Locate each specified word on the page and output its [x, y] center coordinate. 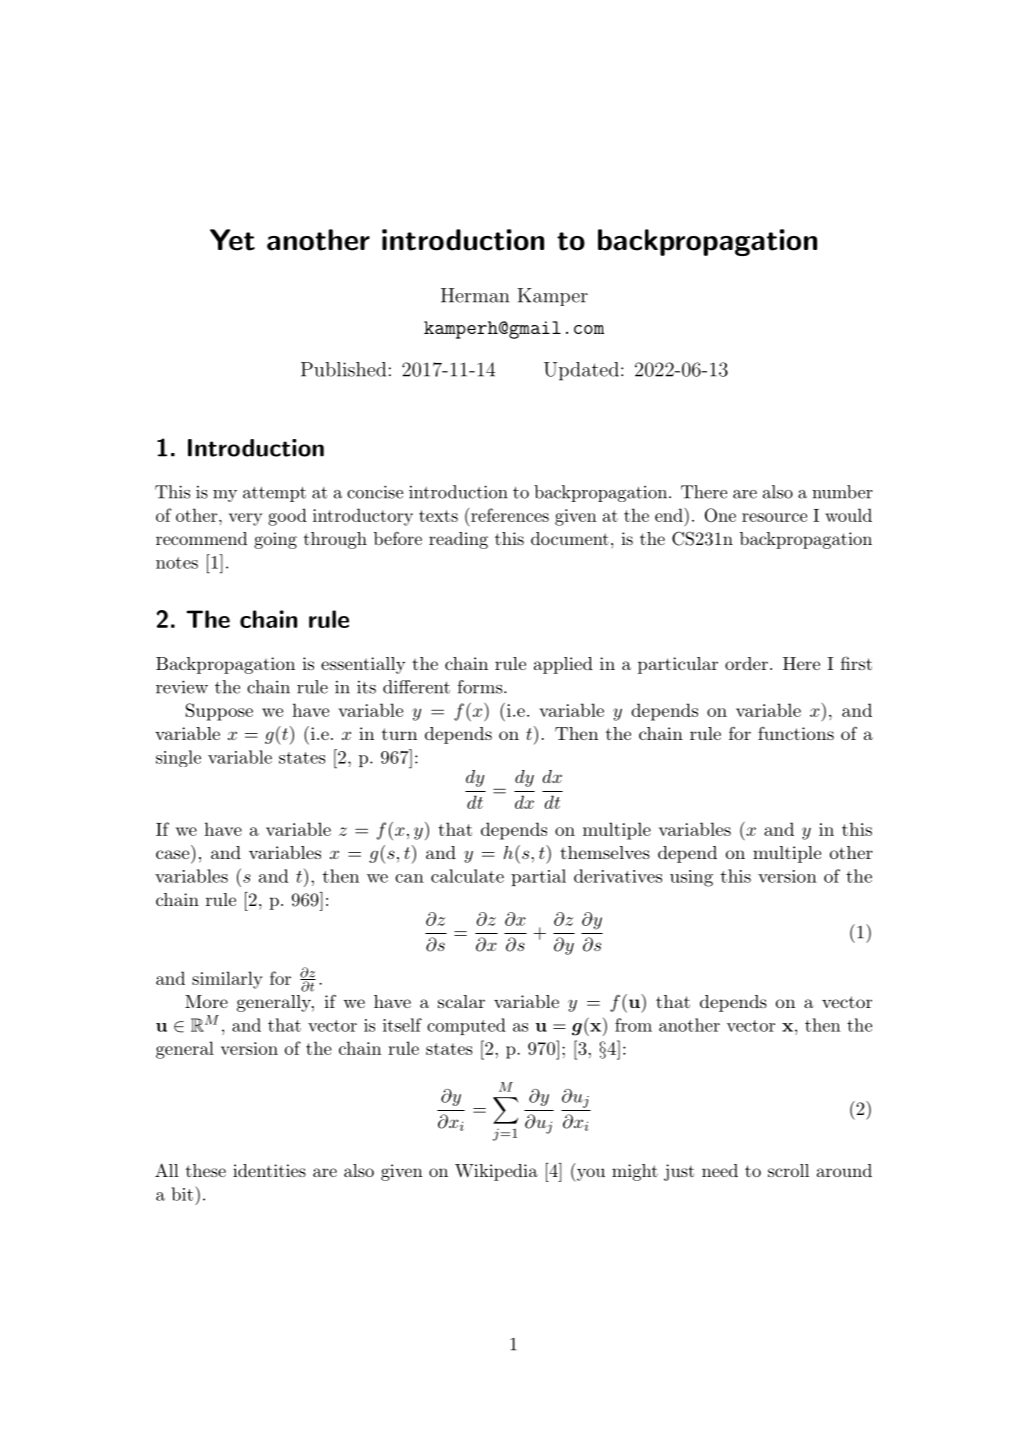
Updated [581, 371]
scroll [788, 1170]
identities [269, 1170]
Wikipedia [496, 1172]
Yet [232, 240]
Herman [475, 295]
